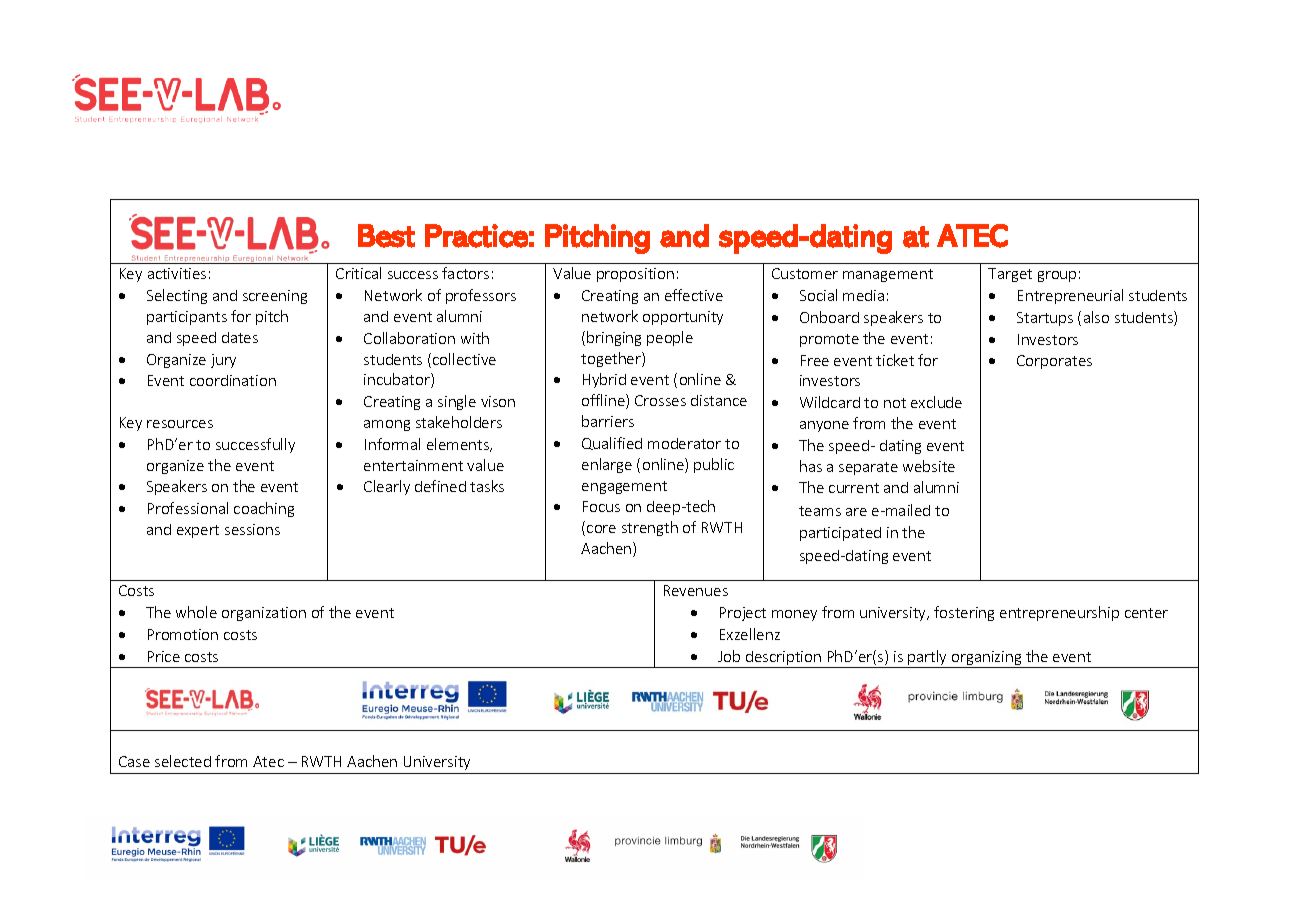 The height and width of the page is (924, 1308). Describe the element at coordinates (929, 466) in the page. I see `website` at that location.
